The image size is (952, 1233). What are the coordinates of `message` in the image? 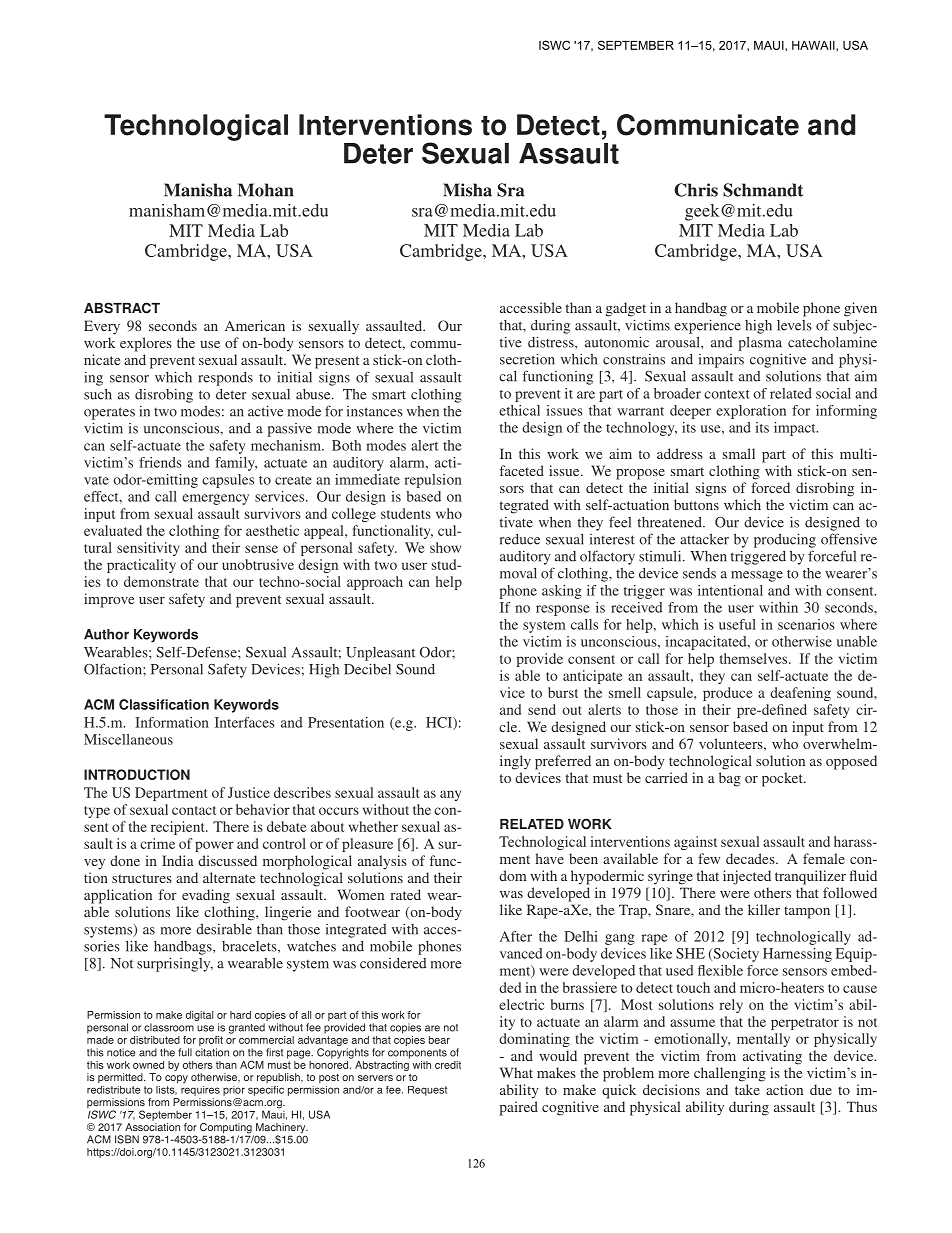 It's located at (757, 576).
